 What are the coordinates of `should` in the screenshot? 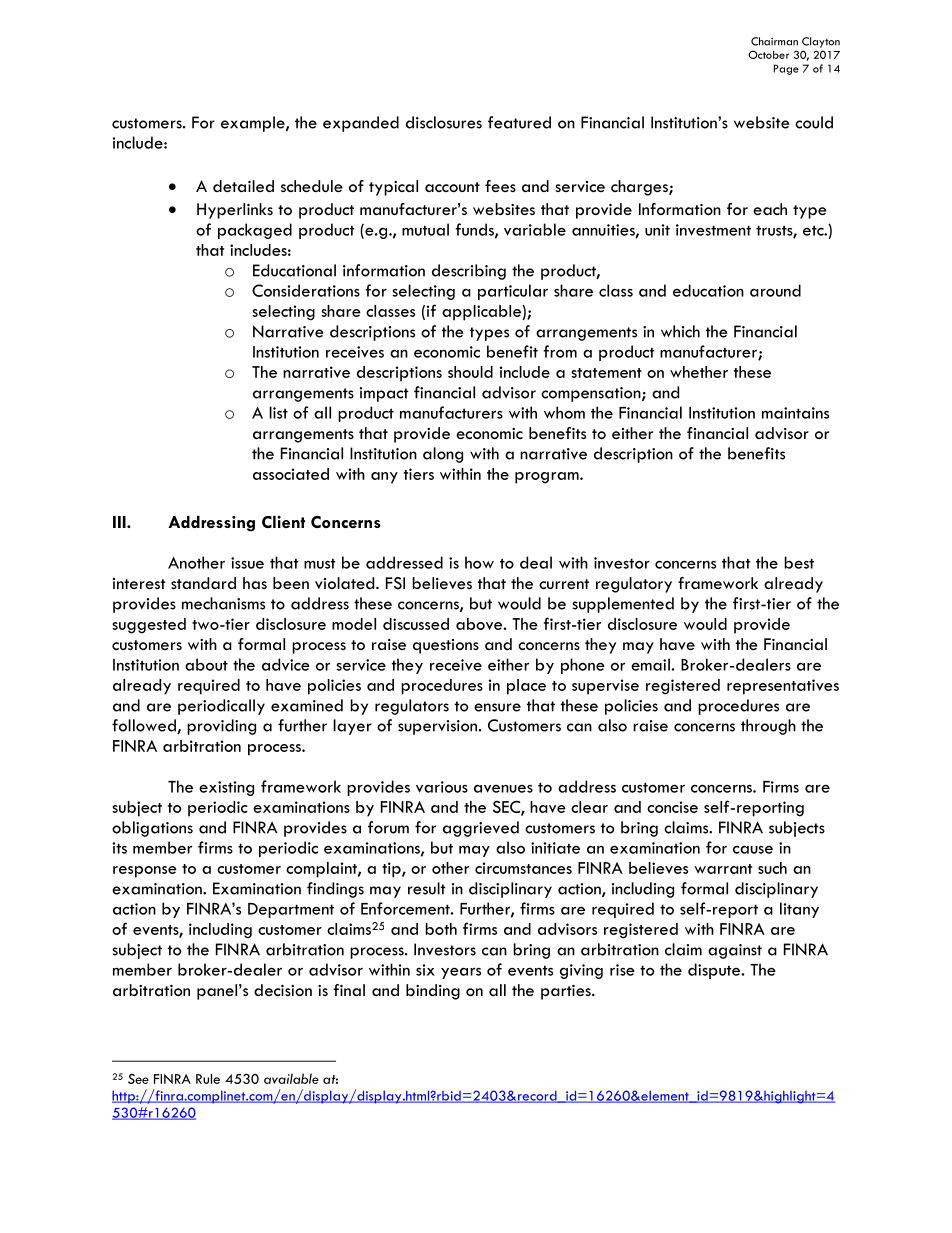 It's located at (470, 372).
